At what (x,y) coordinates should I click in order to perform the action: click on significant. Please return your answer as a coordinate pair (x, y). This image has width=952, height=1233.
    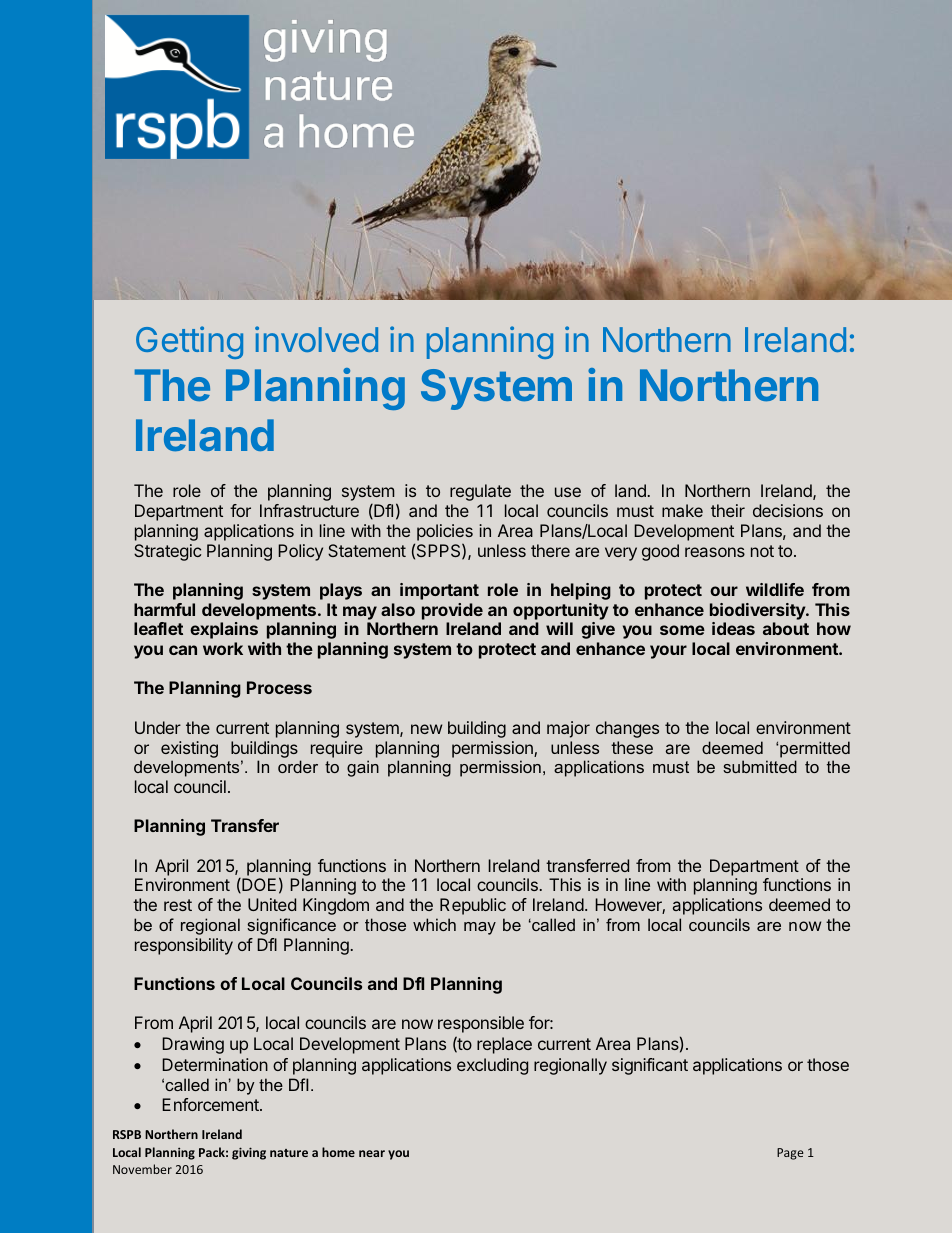
    Looking at the image, I should click on (650, 1066).
